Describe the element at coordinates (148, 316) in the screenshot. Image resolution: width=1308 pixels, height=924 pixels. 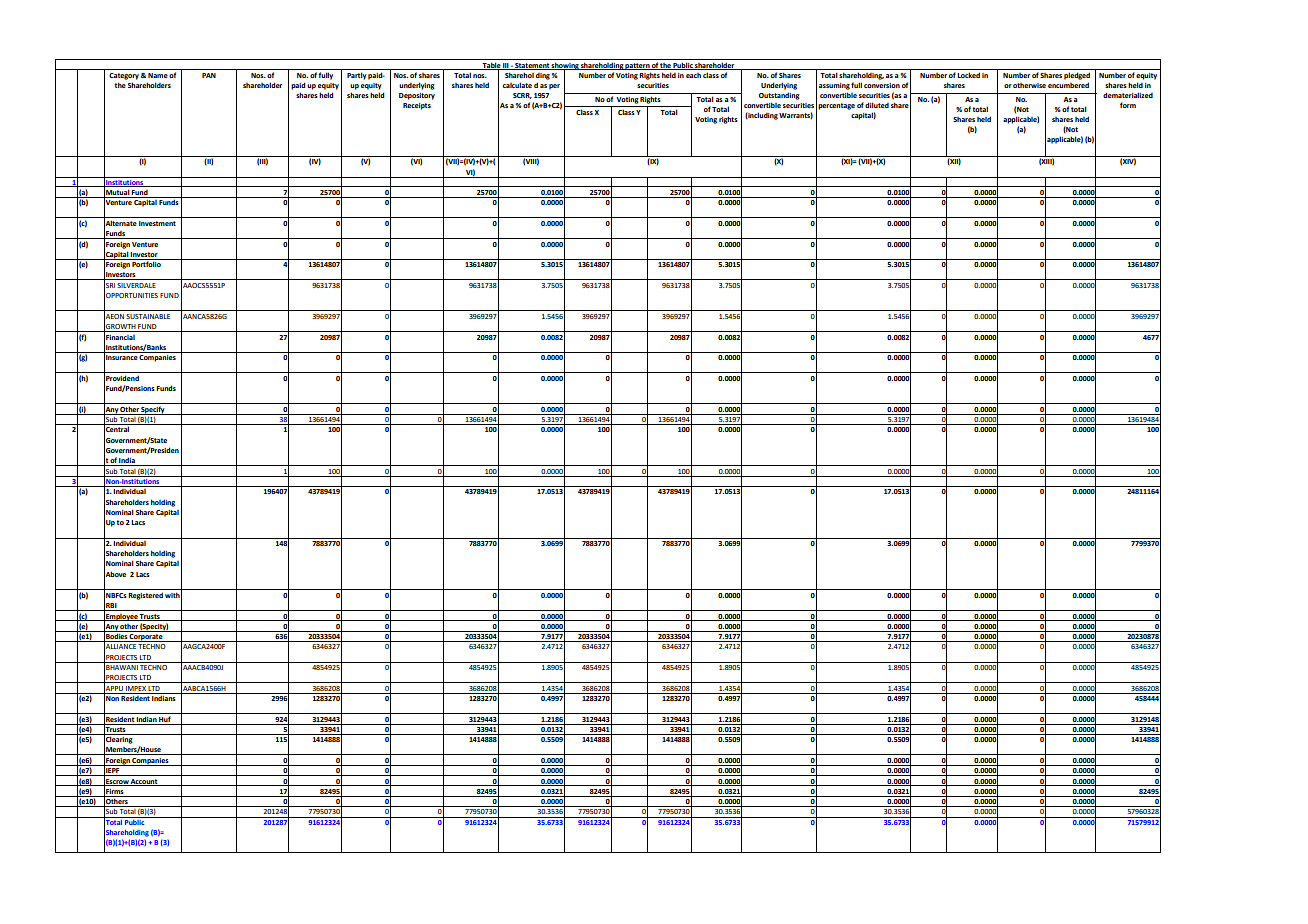
I see `SUSTAINABLE` at that location.
